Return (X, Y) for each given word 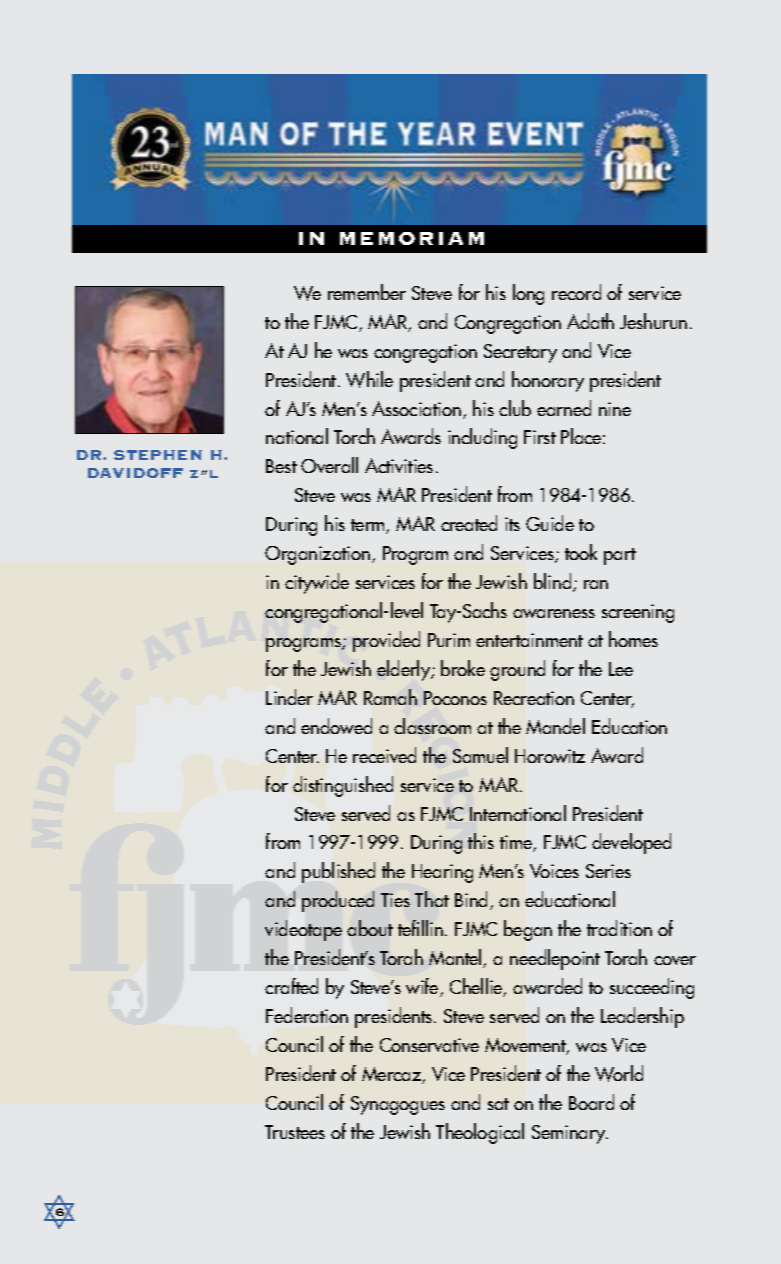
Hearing (442, 873)
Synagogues (398, 1105)
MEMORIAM (412, 238)
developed (631, 843)
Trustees (295, 1132)
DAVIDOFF (135, 473)
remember (367, 292)
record (576, 292)
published (338, 872)
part (620, 556)
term (369, 526)
